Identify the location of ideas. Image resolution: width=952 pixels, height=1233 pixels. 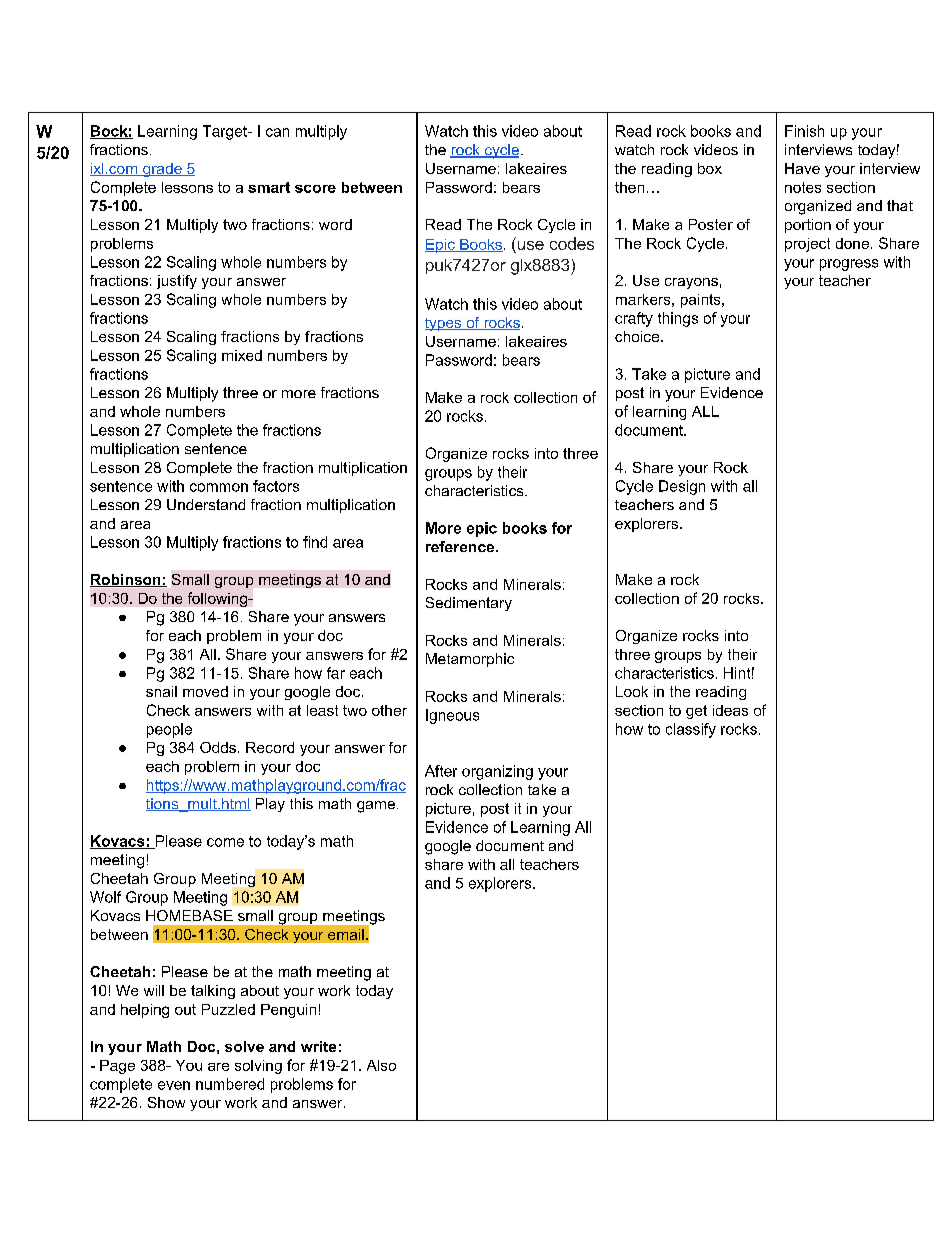
(730, 710).
